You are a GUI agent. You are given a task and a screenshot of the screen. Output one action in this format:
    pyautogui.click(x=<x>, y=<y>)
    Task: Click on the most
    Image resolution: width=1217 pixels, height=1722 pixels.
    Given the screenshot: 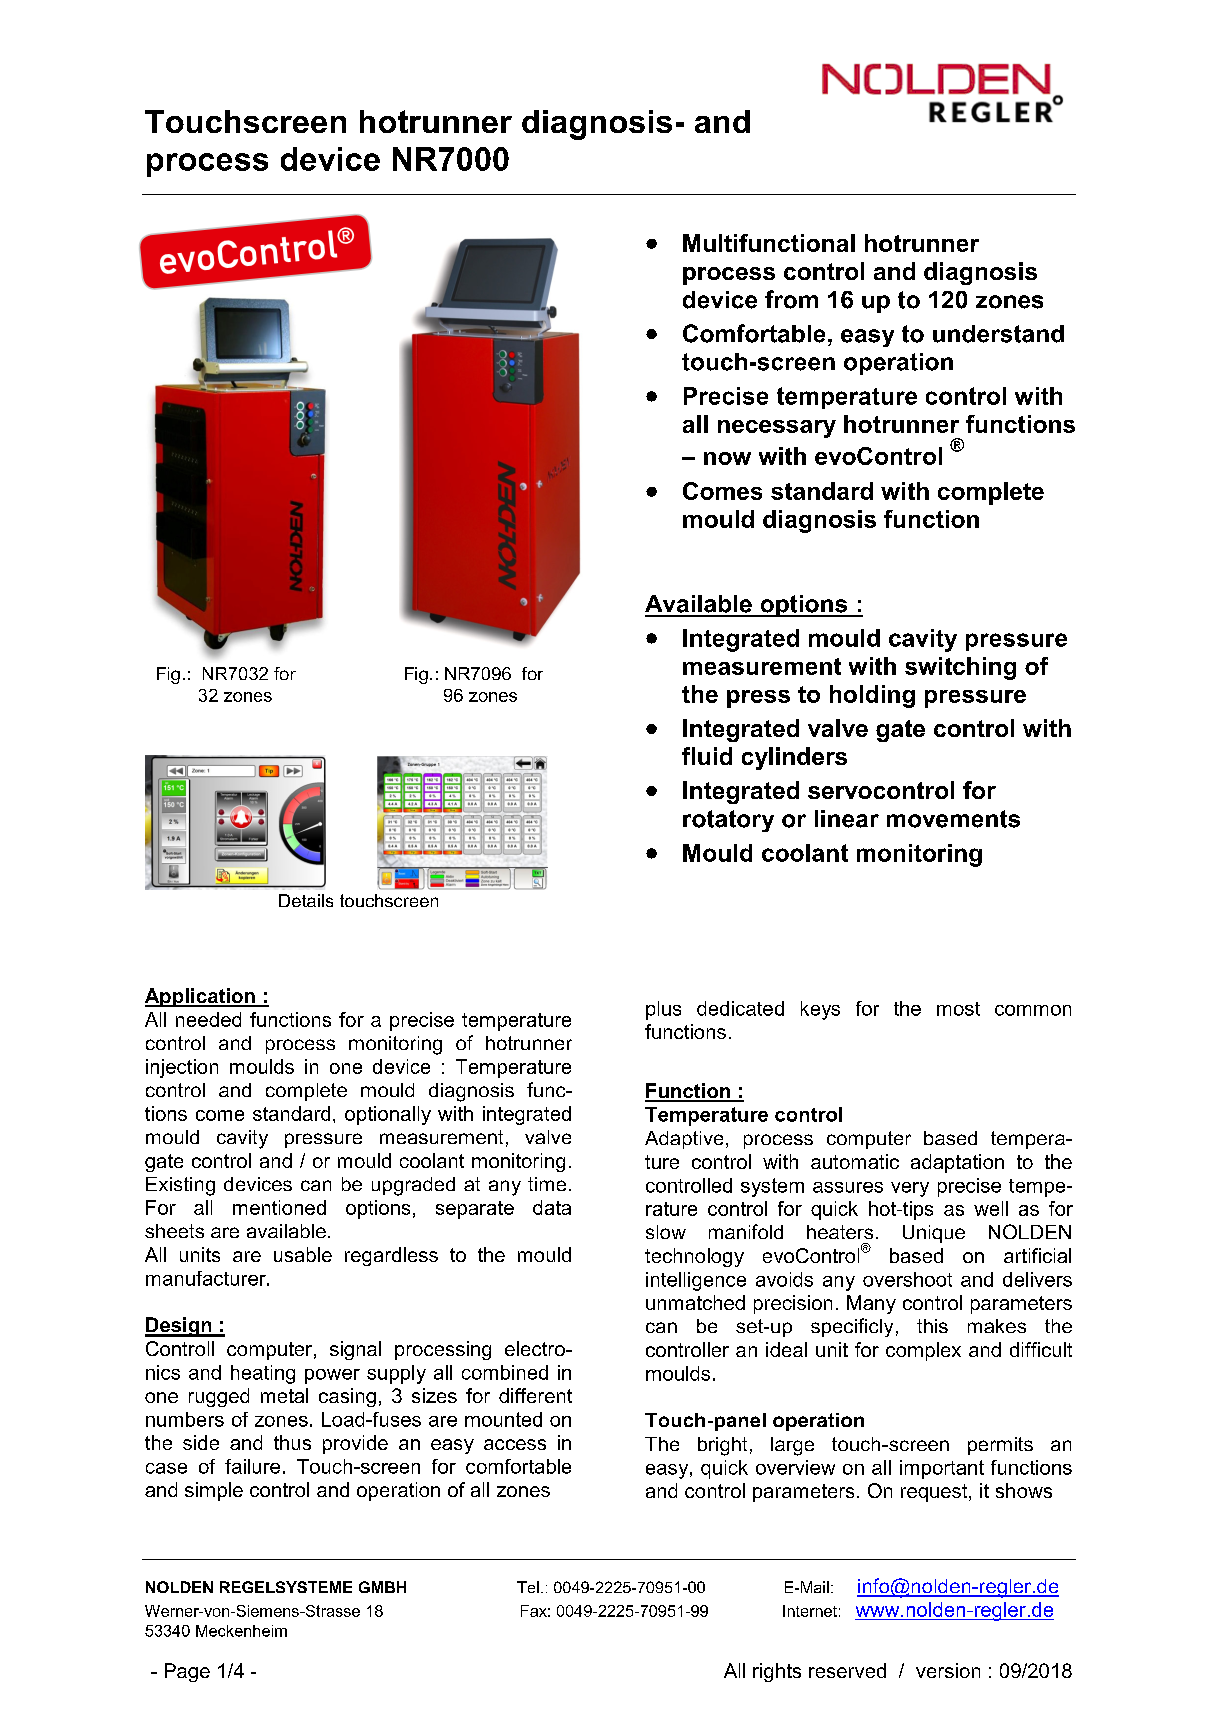 What is the action you would take?
    pyautogui.click(x=958, y=1009)
